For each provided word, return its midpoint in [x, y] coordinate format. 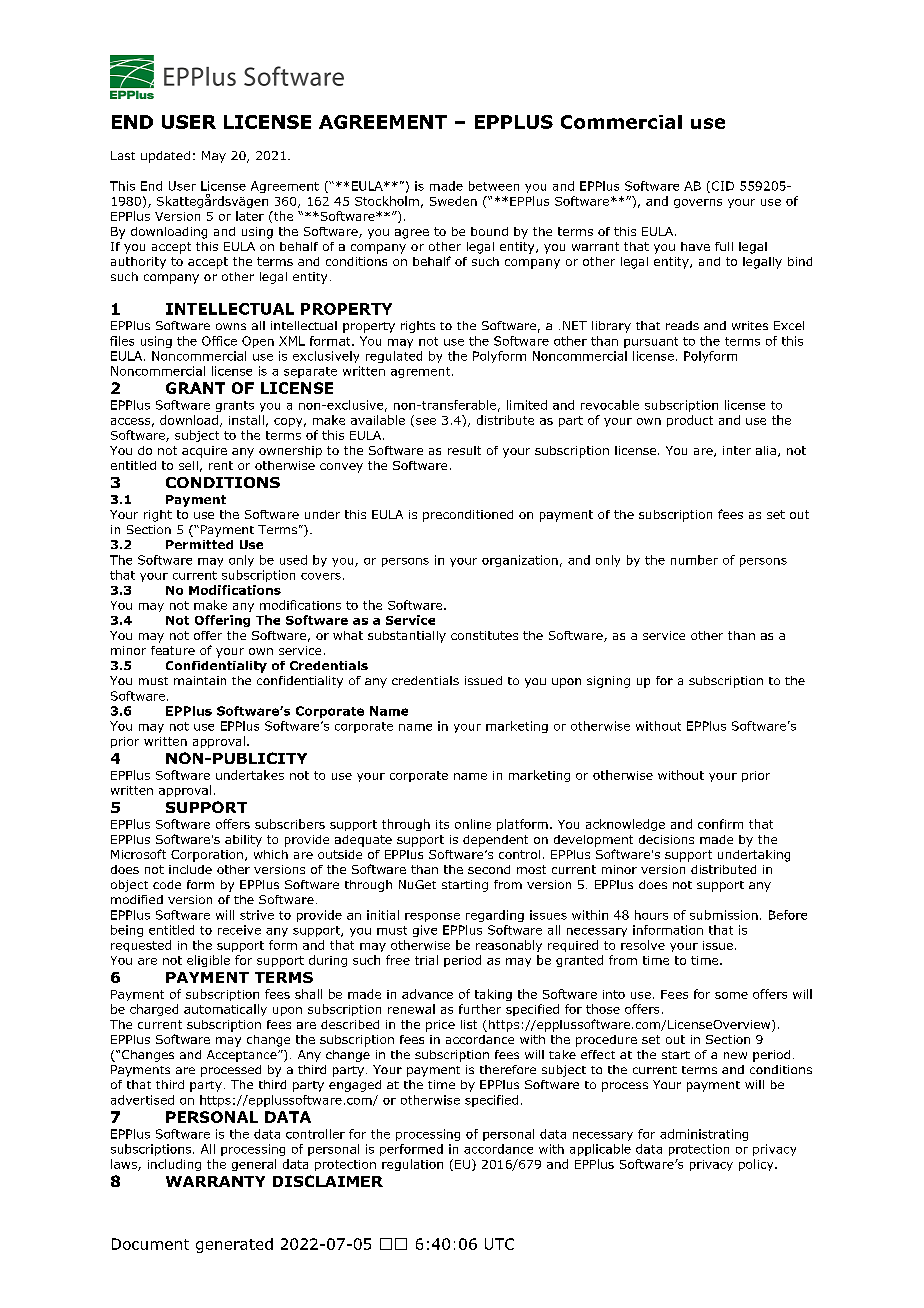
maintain [200, 680]
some [731, 995]
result [464, 450]
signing [608, 682]
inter [737, 450]
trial [426, 960]
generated [234, 1245]
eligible [208, 961]
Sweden [453, 201]
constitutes [484, 635]
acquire [204, 452]
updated [165, 157]
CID [721, 187]
